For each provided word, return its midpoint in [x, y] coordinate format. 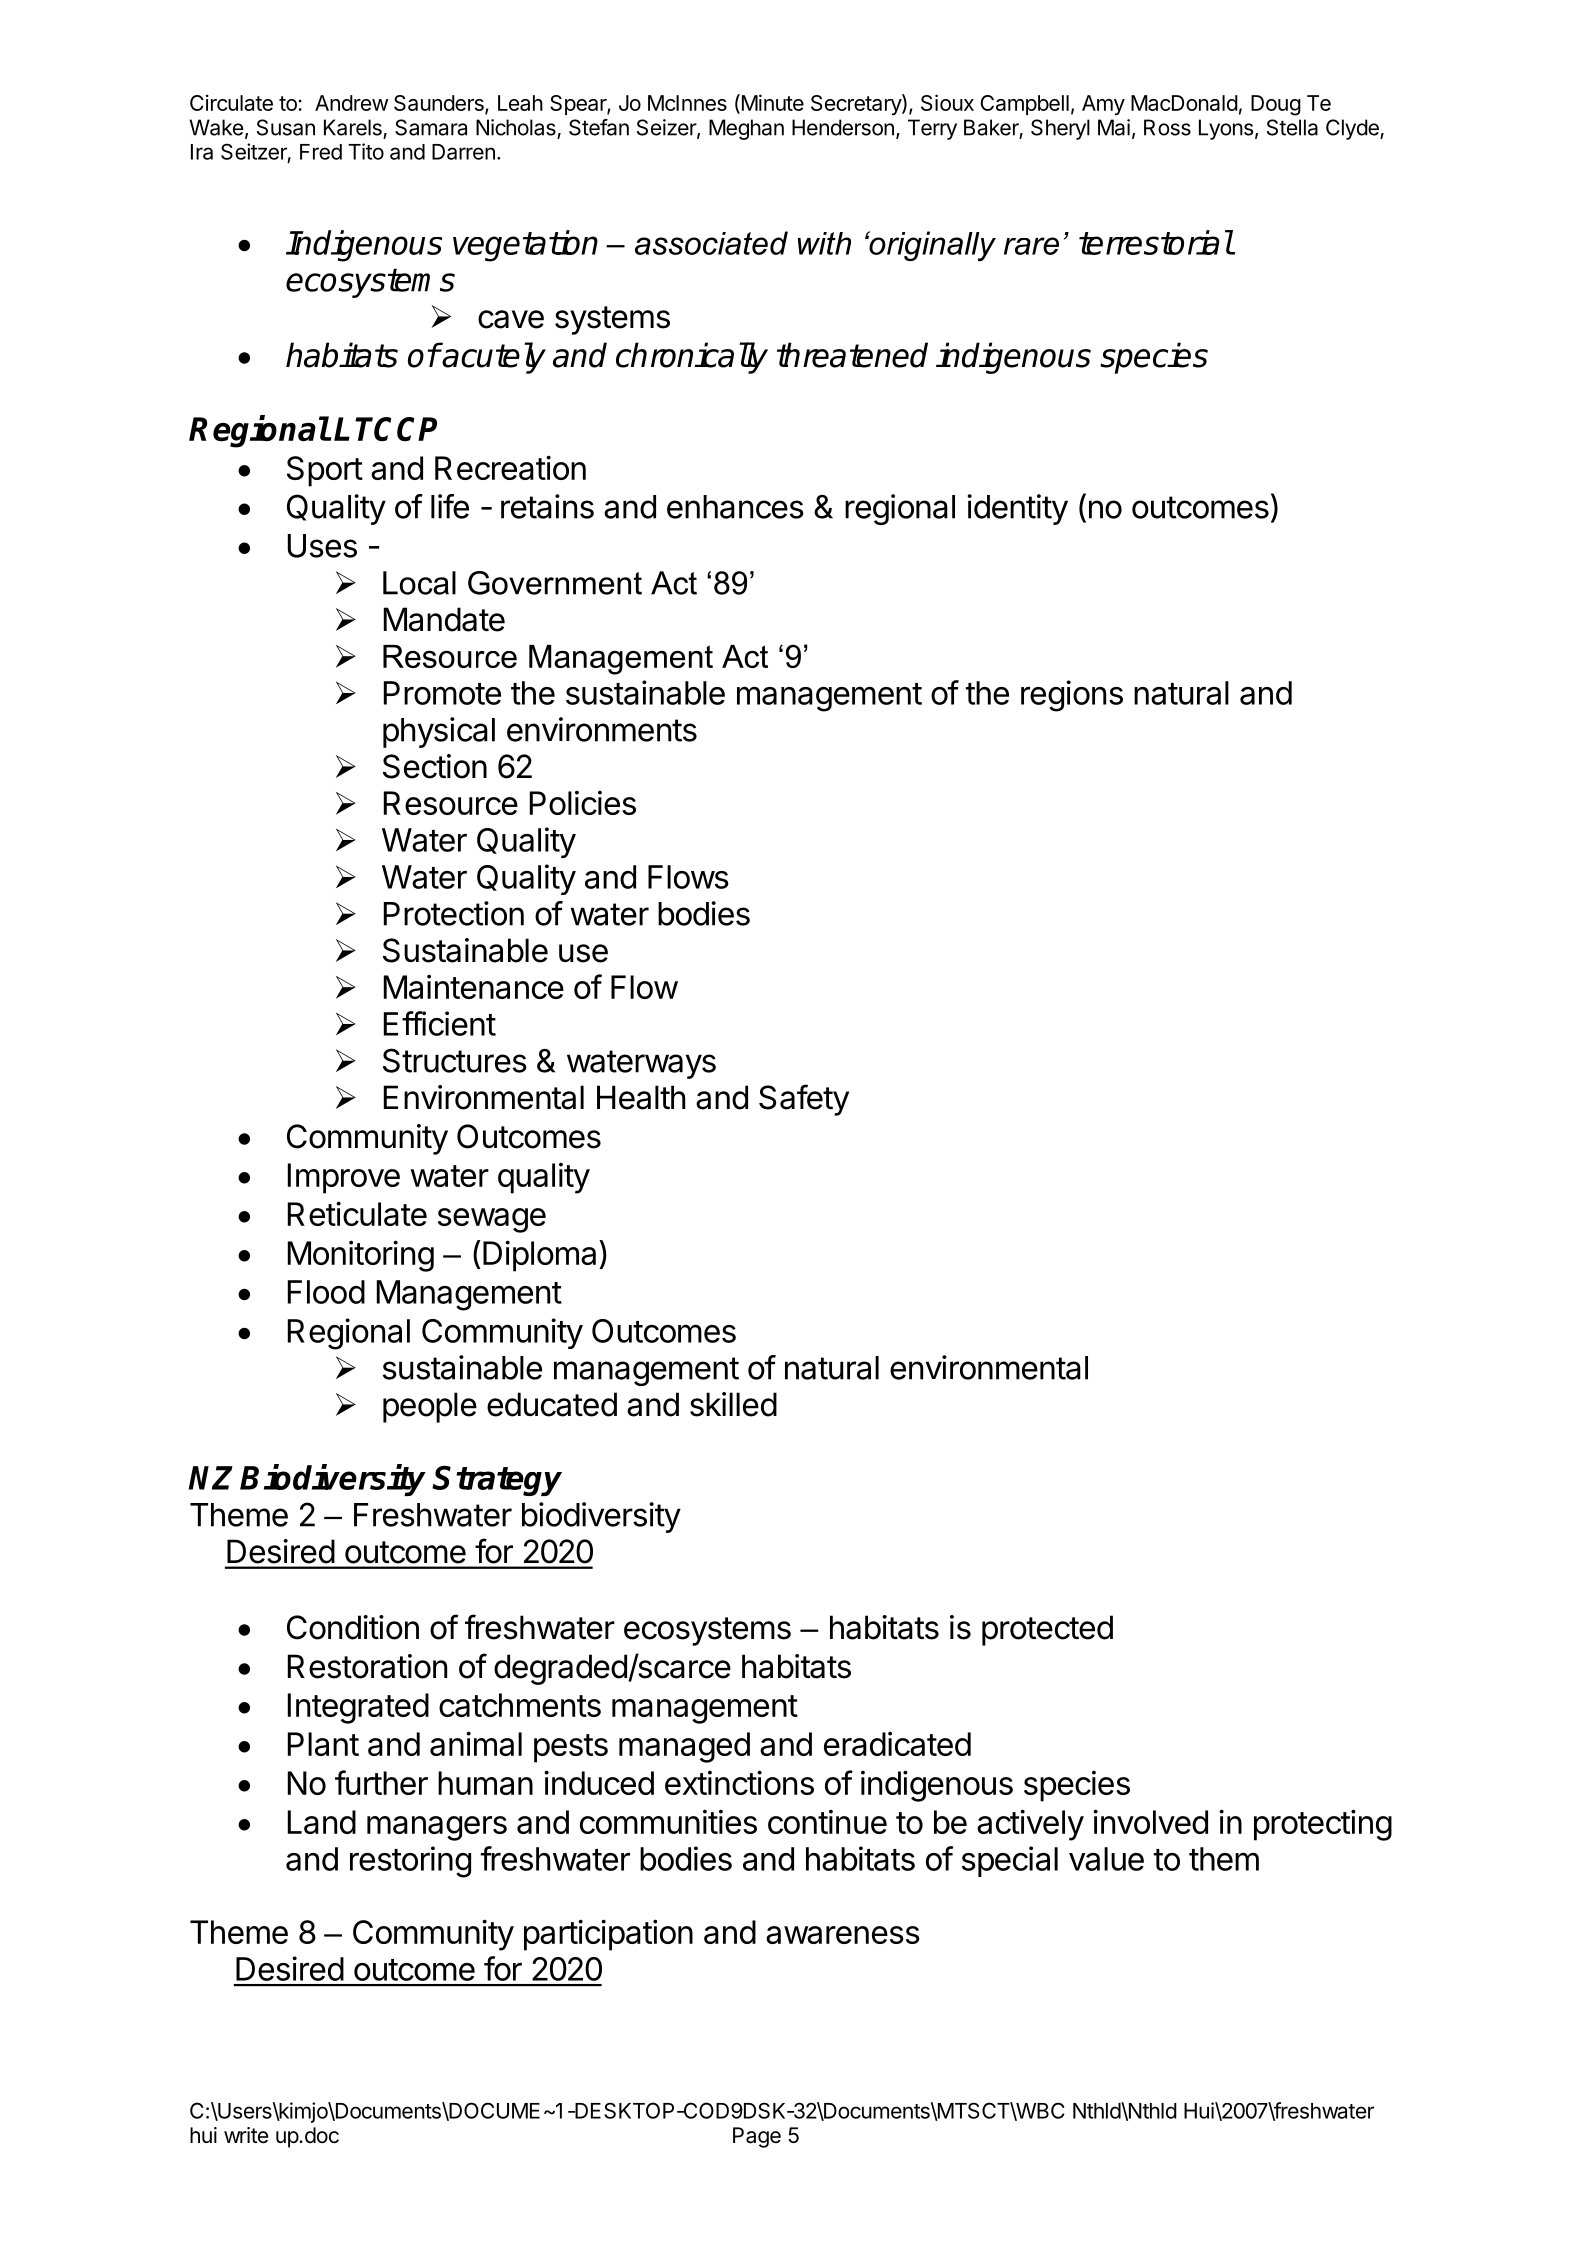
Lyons [1226, 129]
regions [1072, 696]
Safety [804, 1100]
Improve [344, 1178]
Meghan [746, 129]
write [246, 2135]
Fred [321, 152]
